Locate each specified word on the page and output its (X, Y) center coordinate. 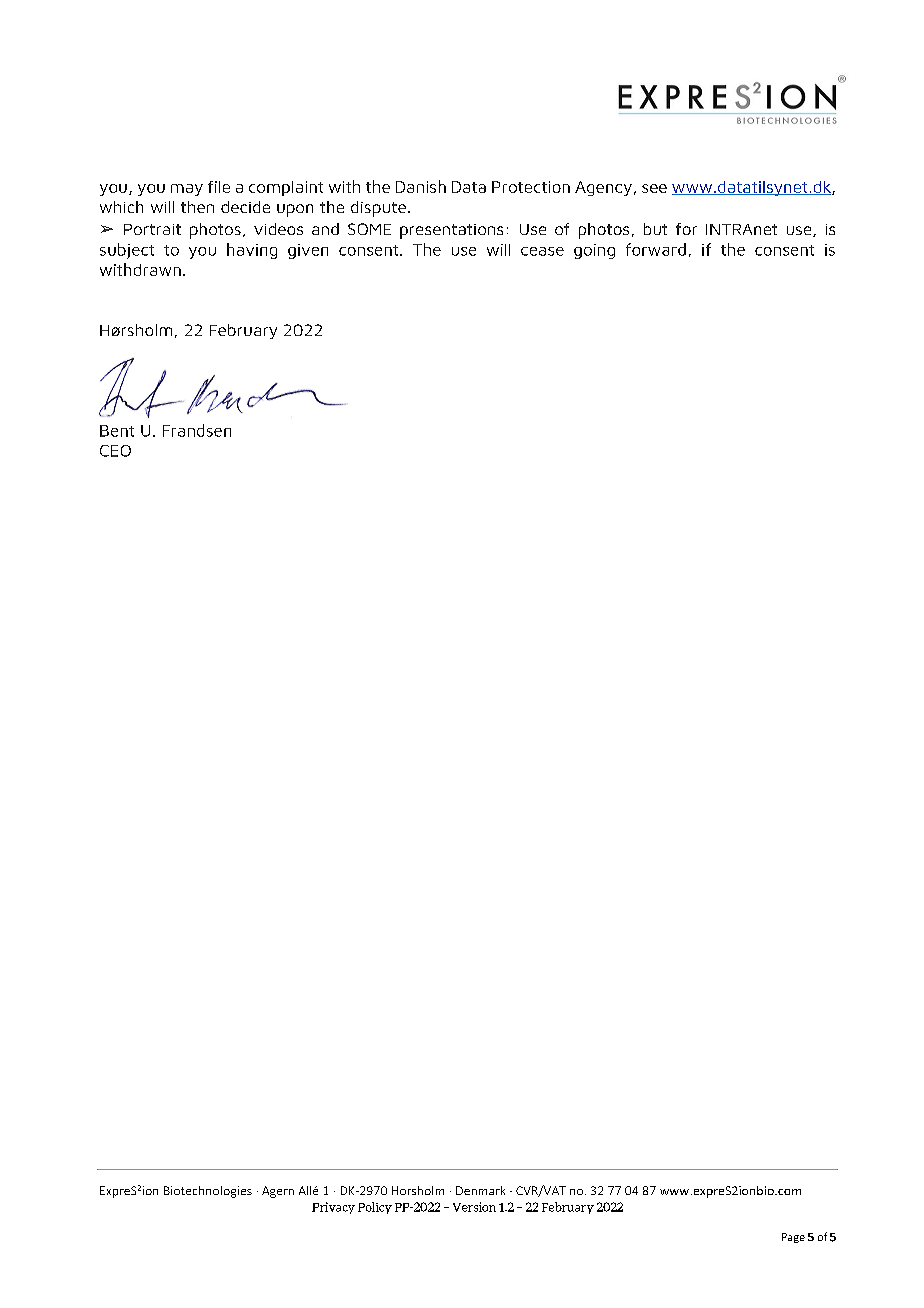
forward (656, 249)
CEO (115, 451)
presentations (451, 231)
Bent (117, 431)
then (197, 207)
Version (474, 1207)
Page (793, 1238)
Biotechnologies (208, 1192)
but (655, 229)
